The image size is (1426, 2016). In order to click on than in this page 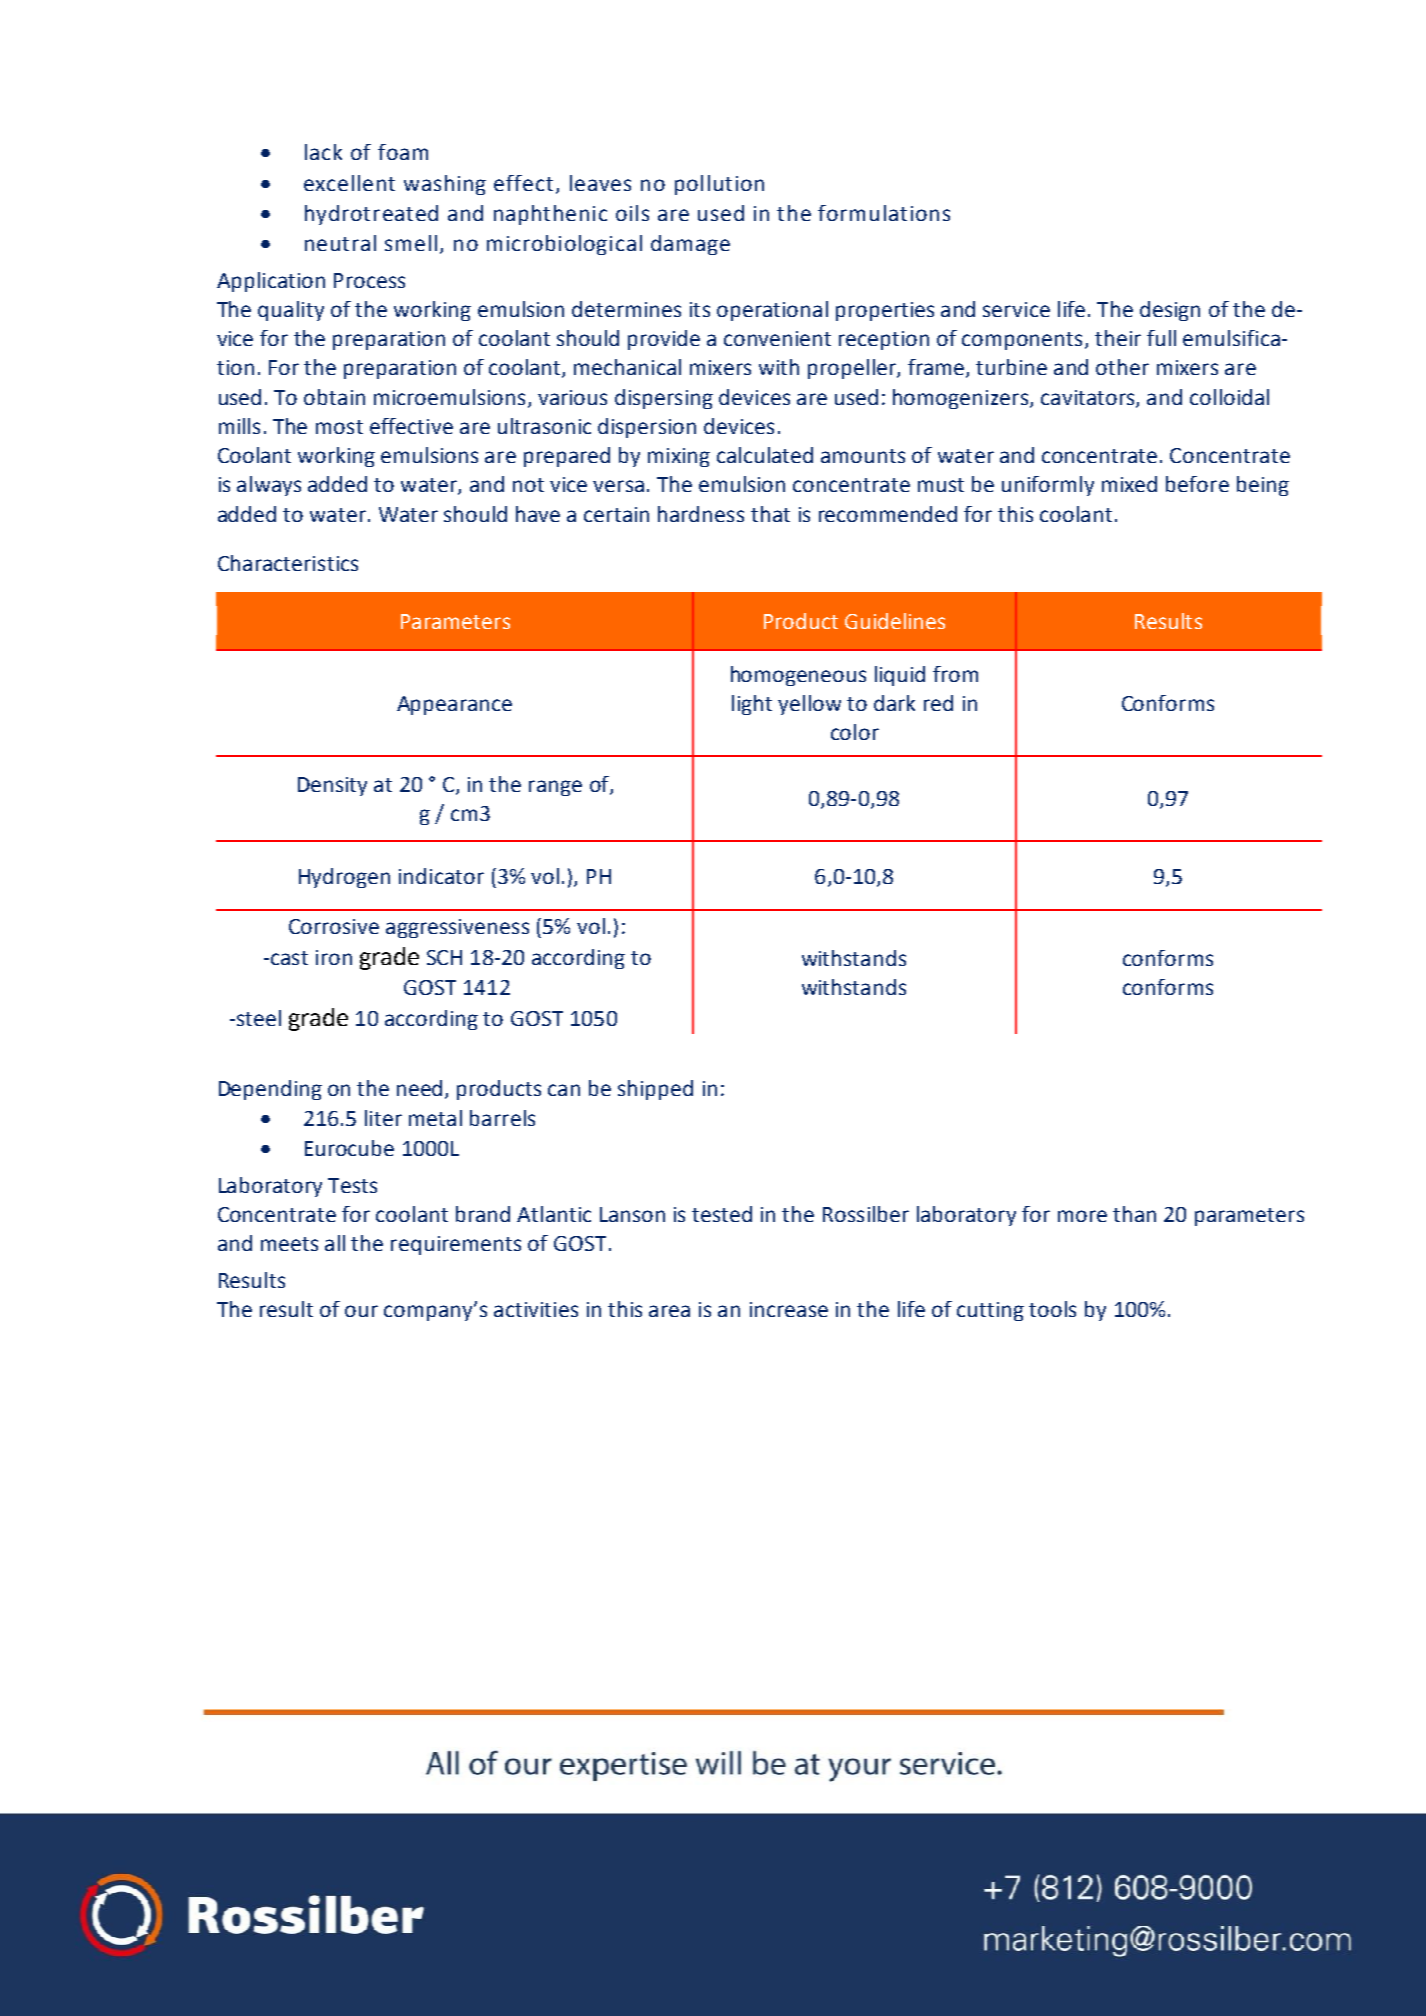, I will do `click(1134, 1214)`.
